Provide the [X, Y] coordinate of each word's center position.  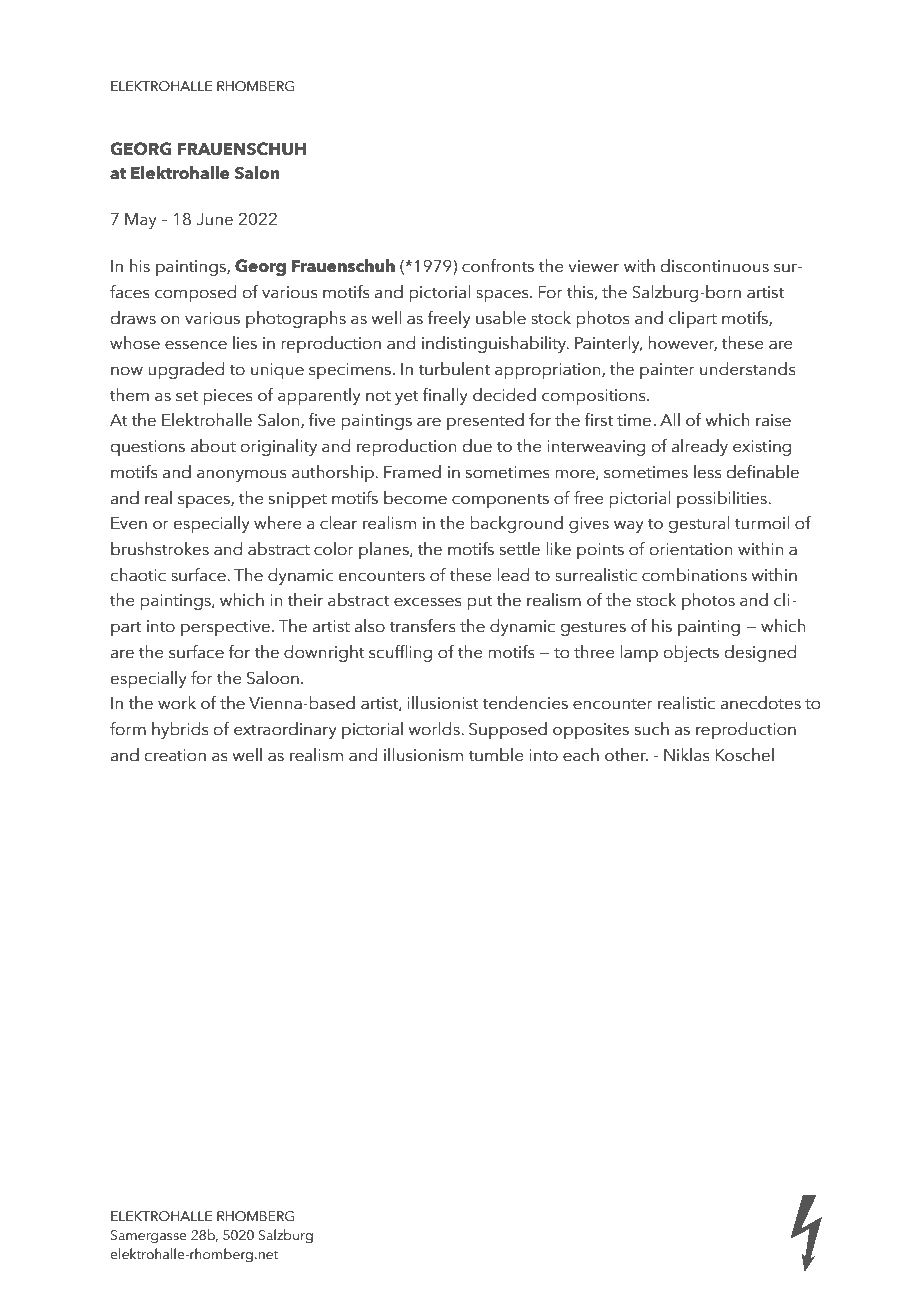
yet [407, 397]
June [214, 219]
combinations [694, 575]
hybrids [180, 730]
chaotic [138, 575]
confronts [498, 266]
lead [513, 575]
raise [773, 420]
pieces [228, 397]
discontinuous [715, 266]
